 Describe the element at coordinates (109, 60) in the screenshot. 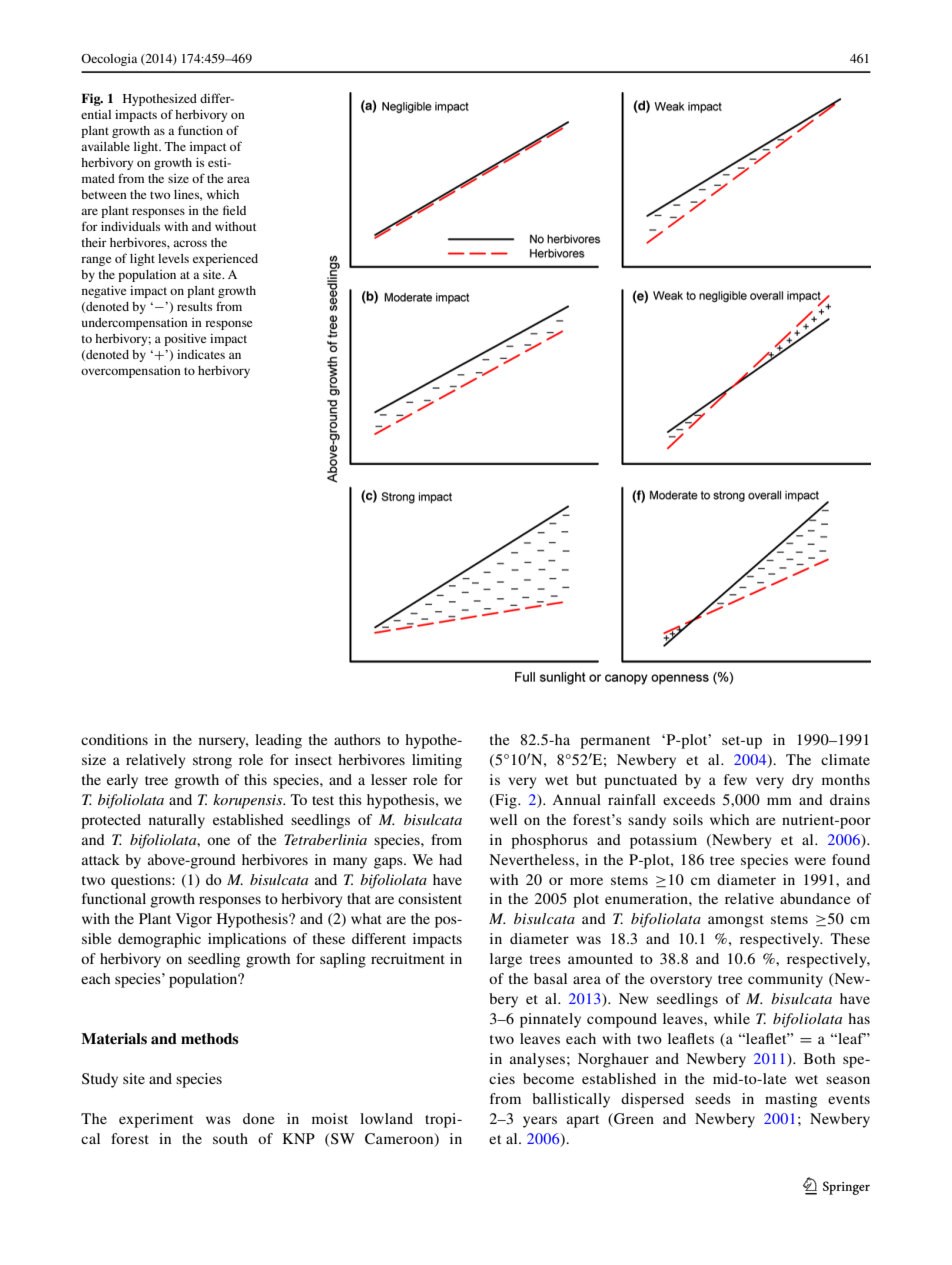

I see `Oecologia` at that location.
